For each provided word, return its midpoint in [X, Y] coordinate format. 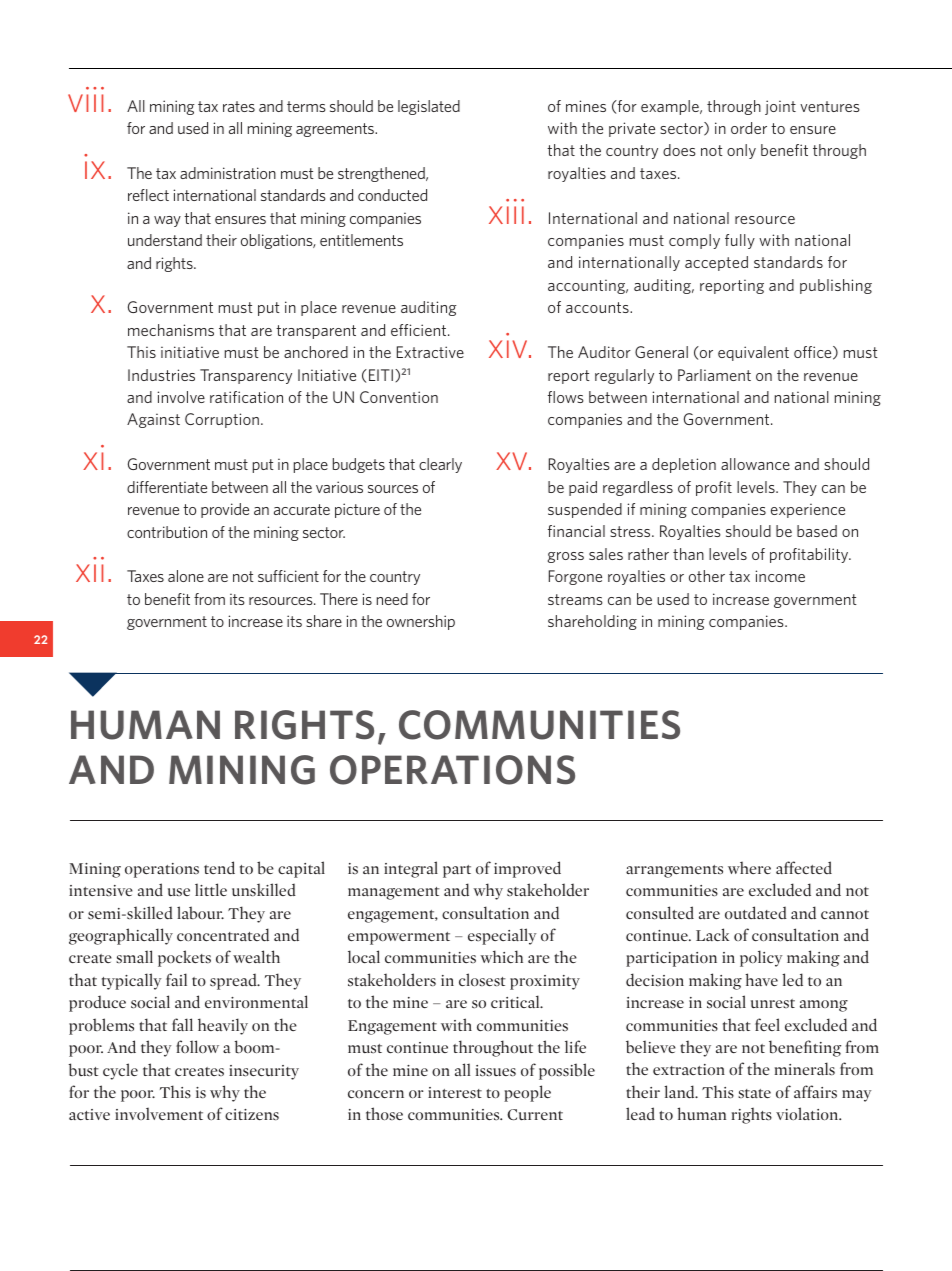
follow [197, 1046]
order [749, 128]
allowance [755, 464]
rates [239, 106]
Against [153, 420]
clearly [440, 465]
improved [527, 869]
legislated [429, 107]
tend [219, 867]
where [749, 867]
